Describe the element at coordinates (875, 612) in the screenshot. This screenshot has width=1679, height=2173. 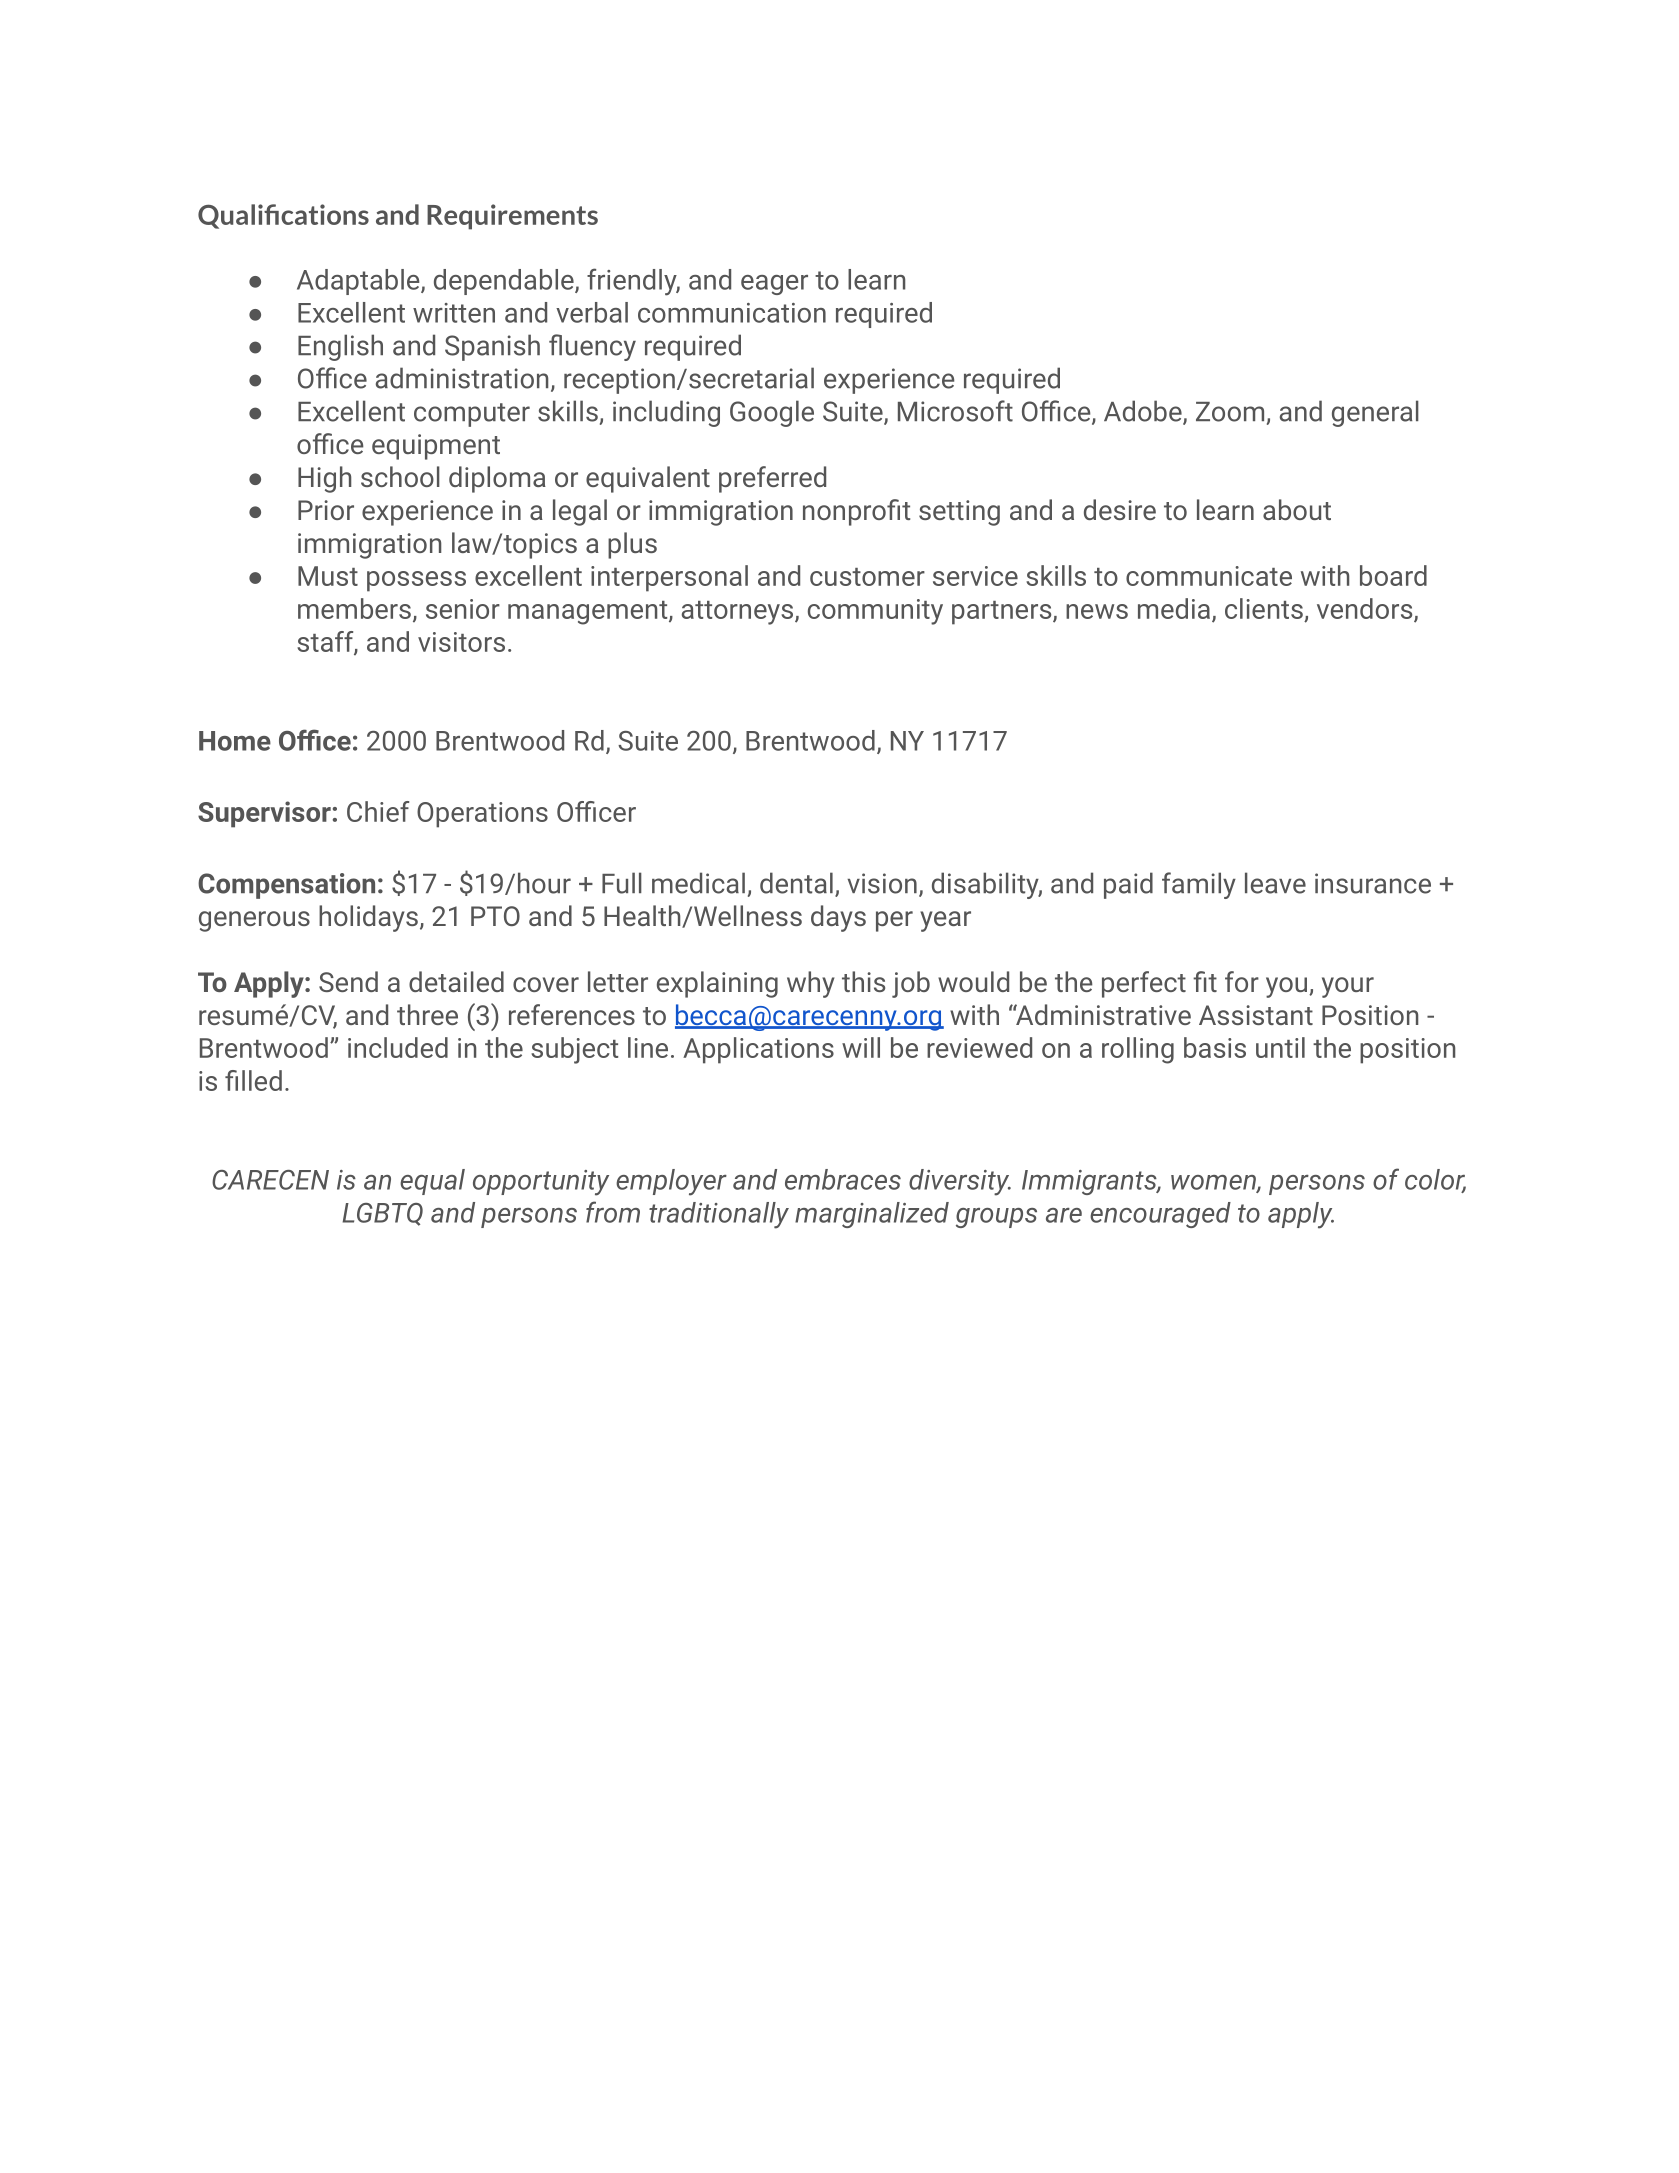
I see `community` at that location.
